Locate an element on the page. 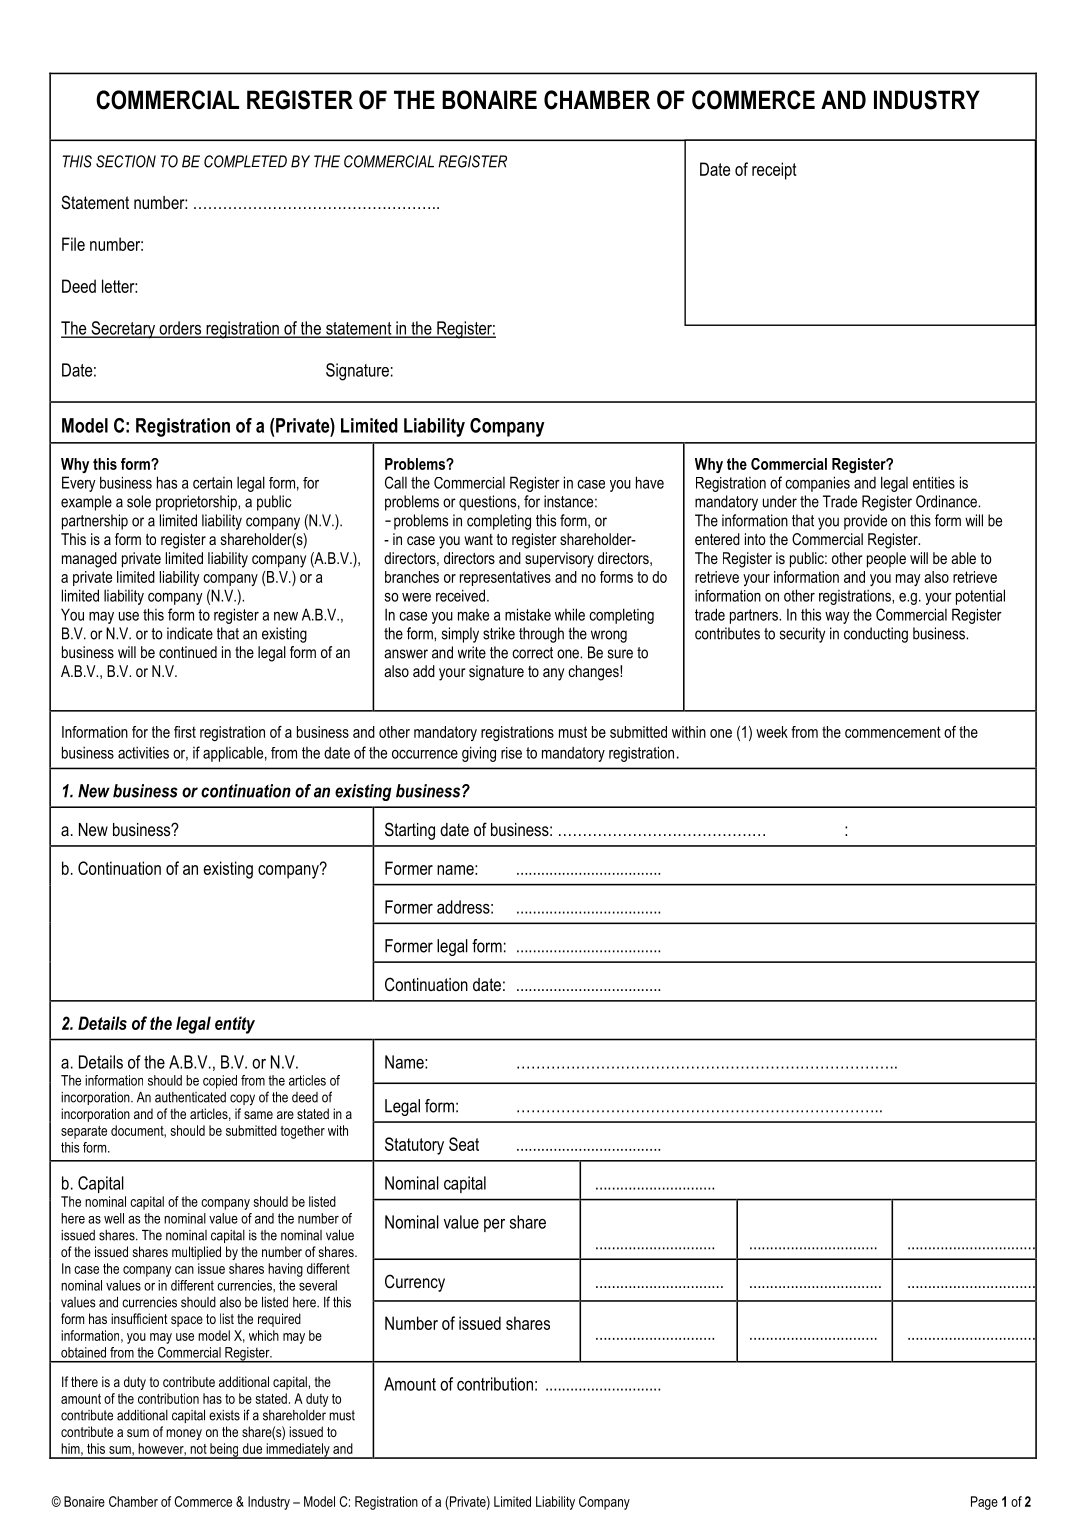 The width and height of the page is (1086, 1536). indicate is located at coordinates (190, 633).
